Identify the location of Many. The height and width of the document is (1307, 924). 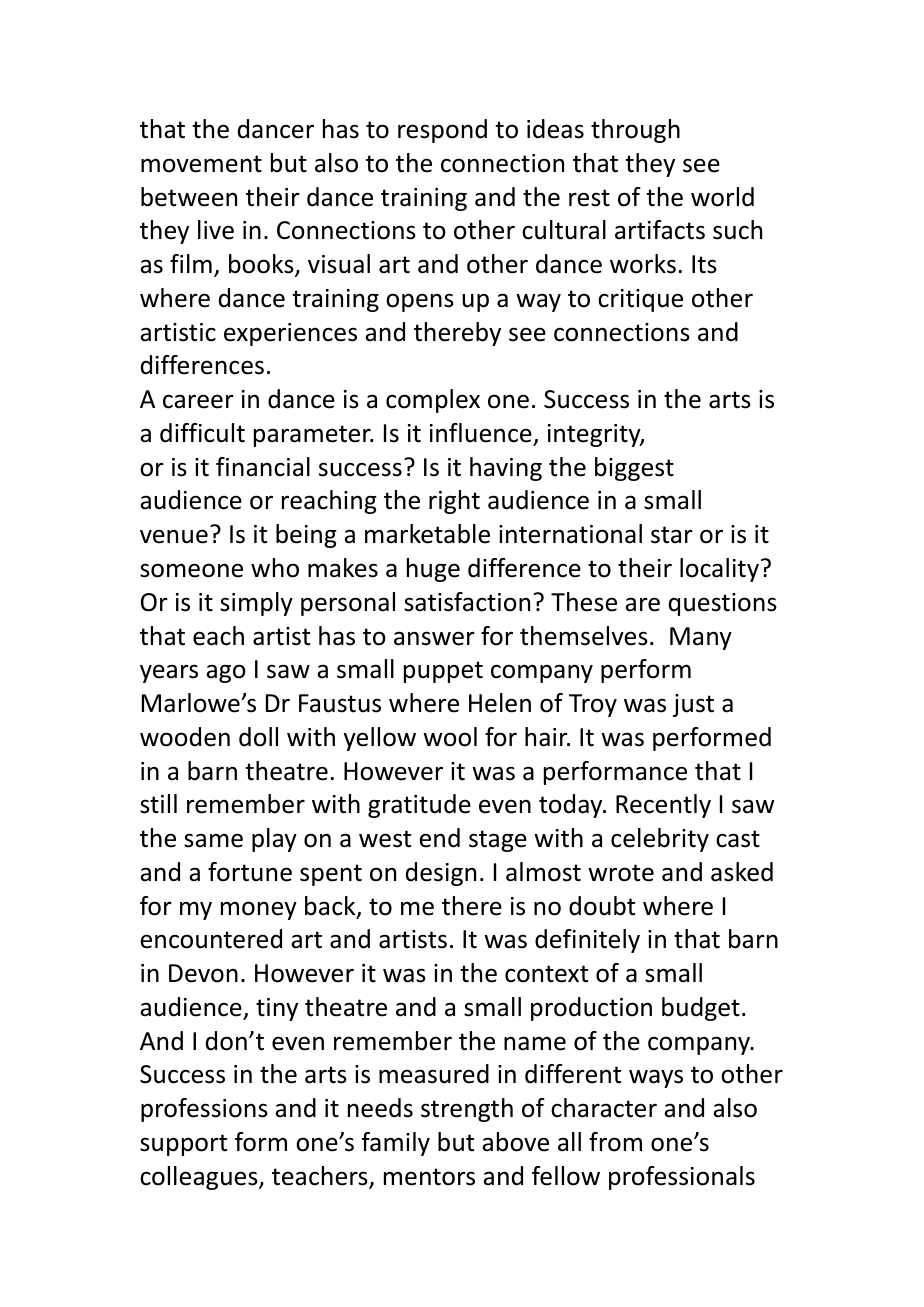
(701, 638).
